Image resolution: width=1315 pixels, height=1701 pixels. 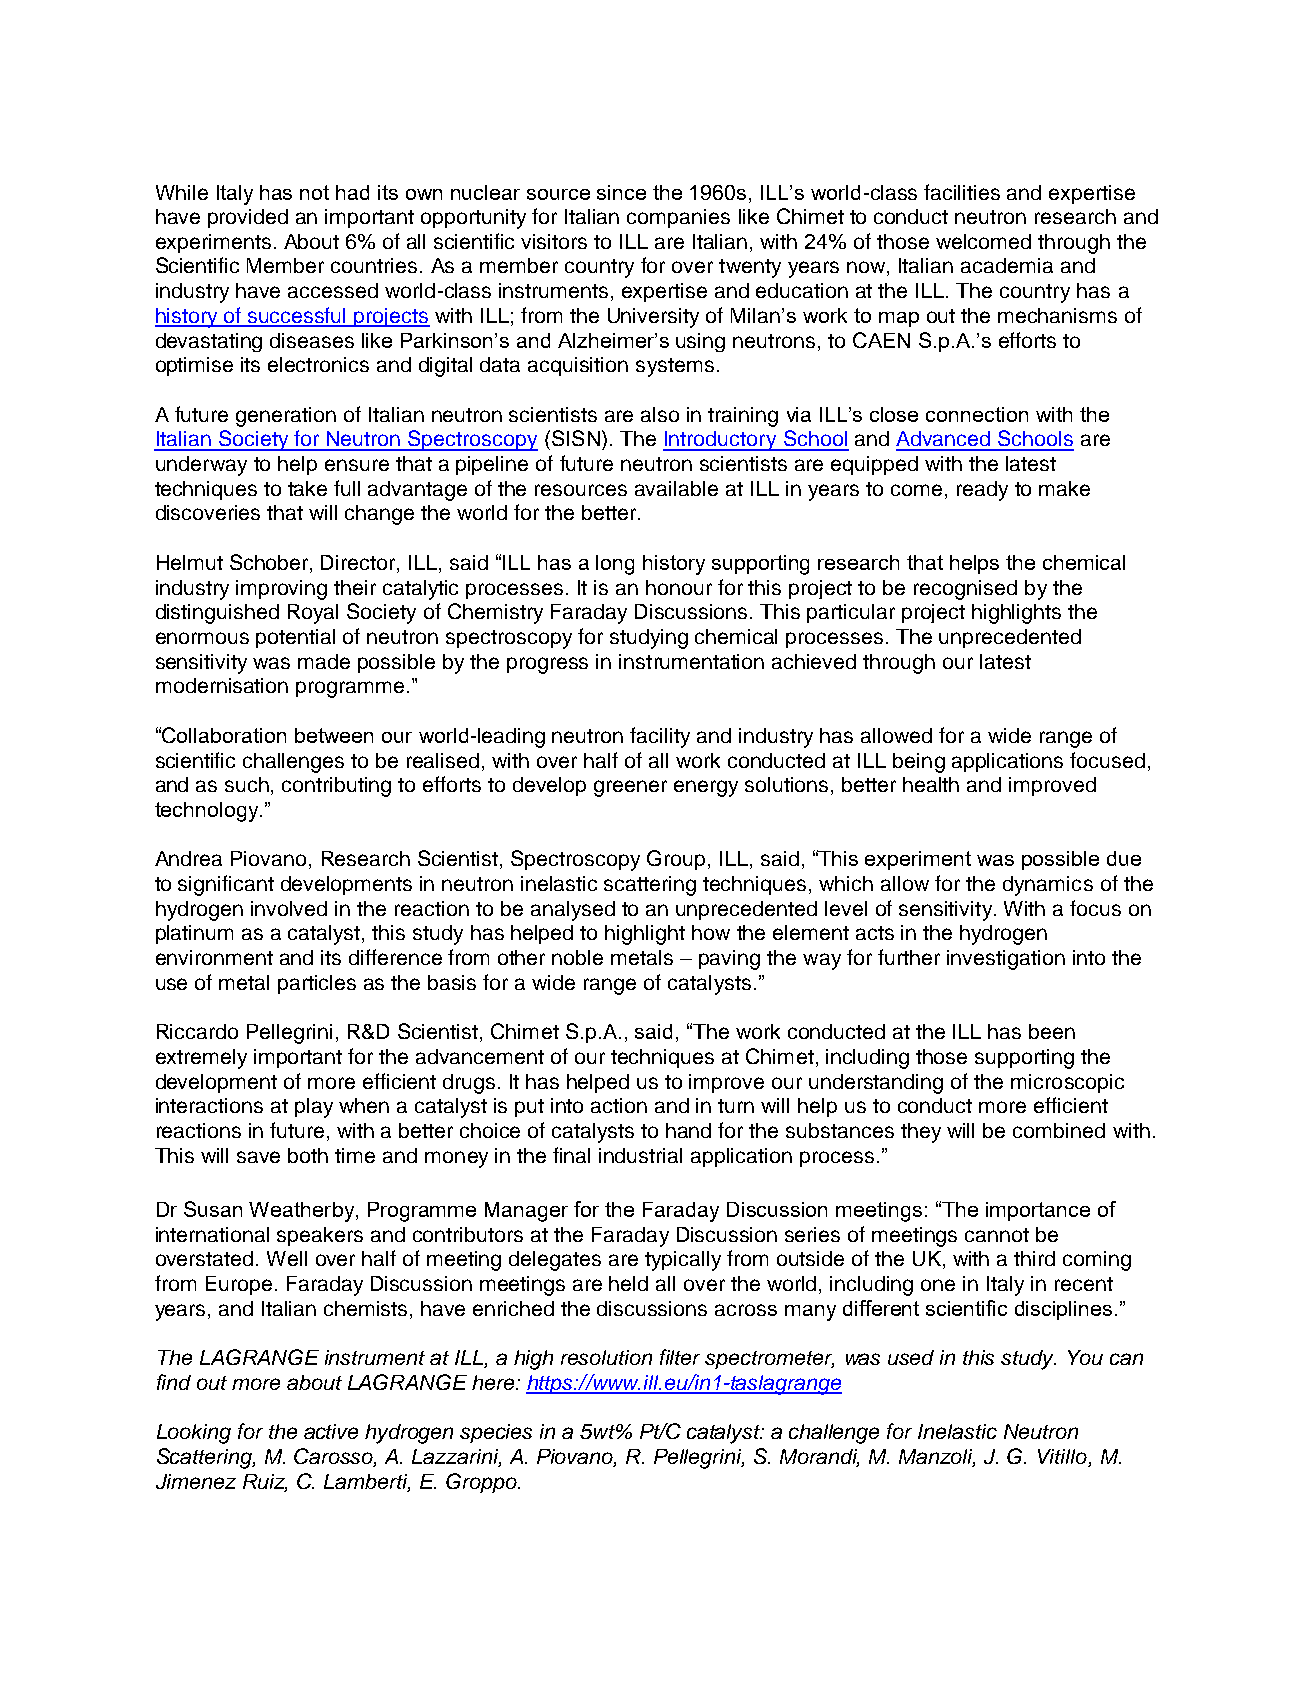 I want to click on such, so click(x=248, y=786).
